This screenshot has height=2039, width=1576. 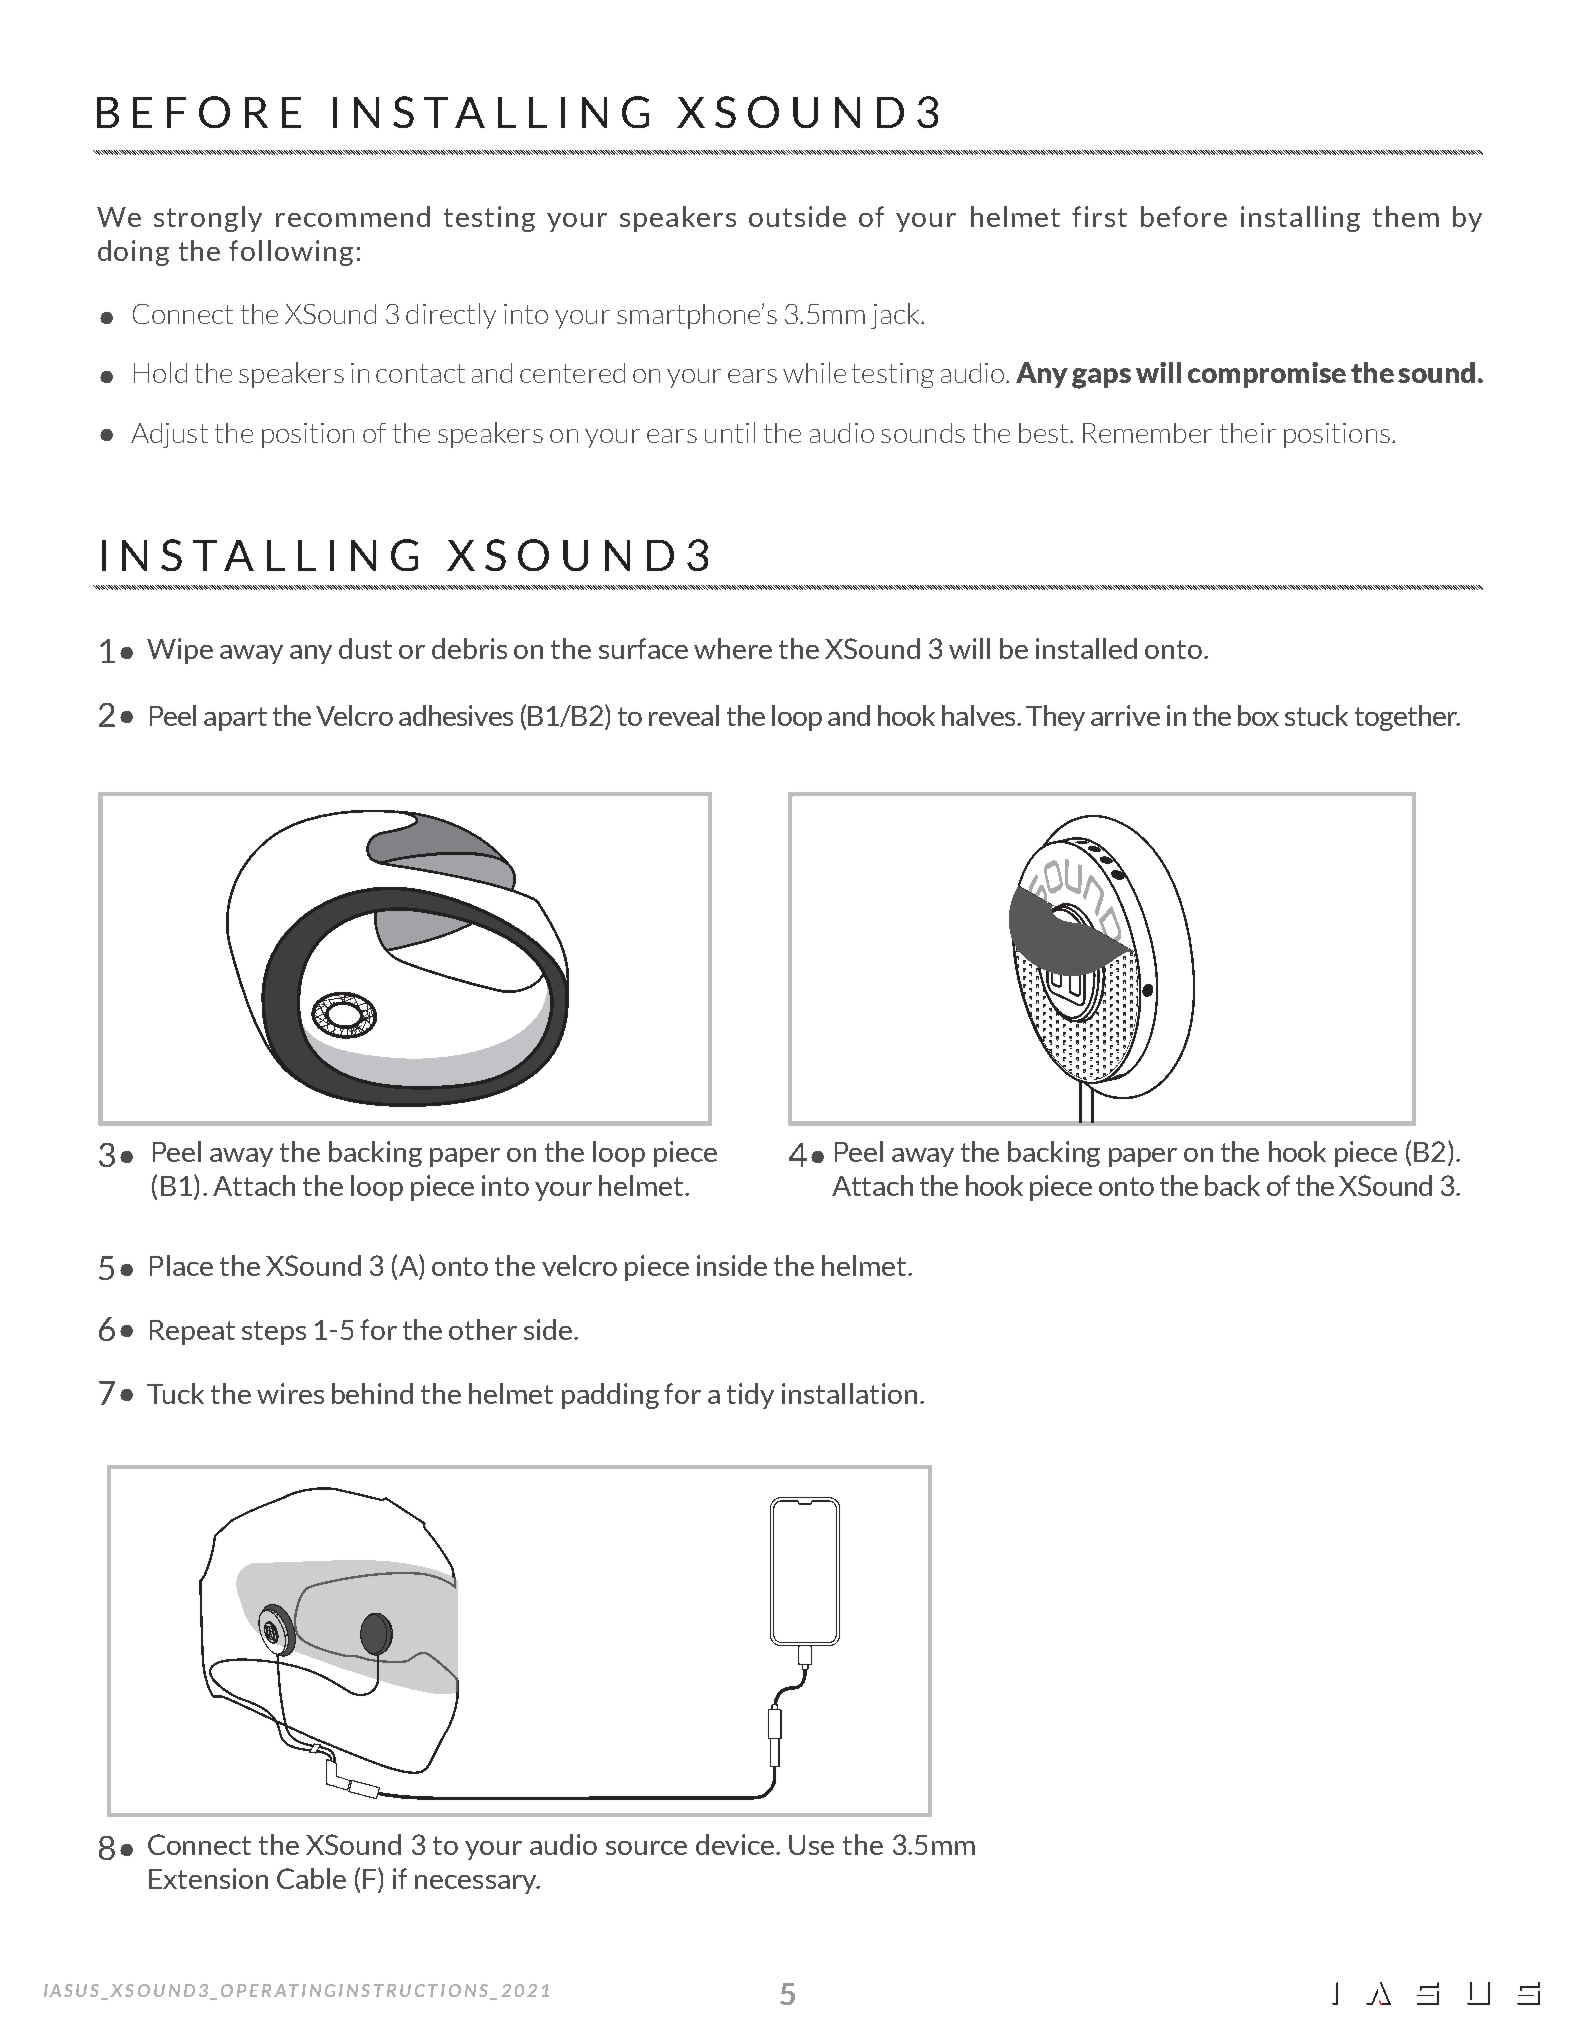 I want to click on steps, so click(x=274, y=1333).
